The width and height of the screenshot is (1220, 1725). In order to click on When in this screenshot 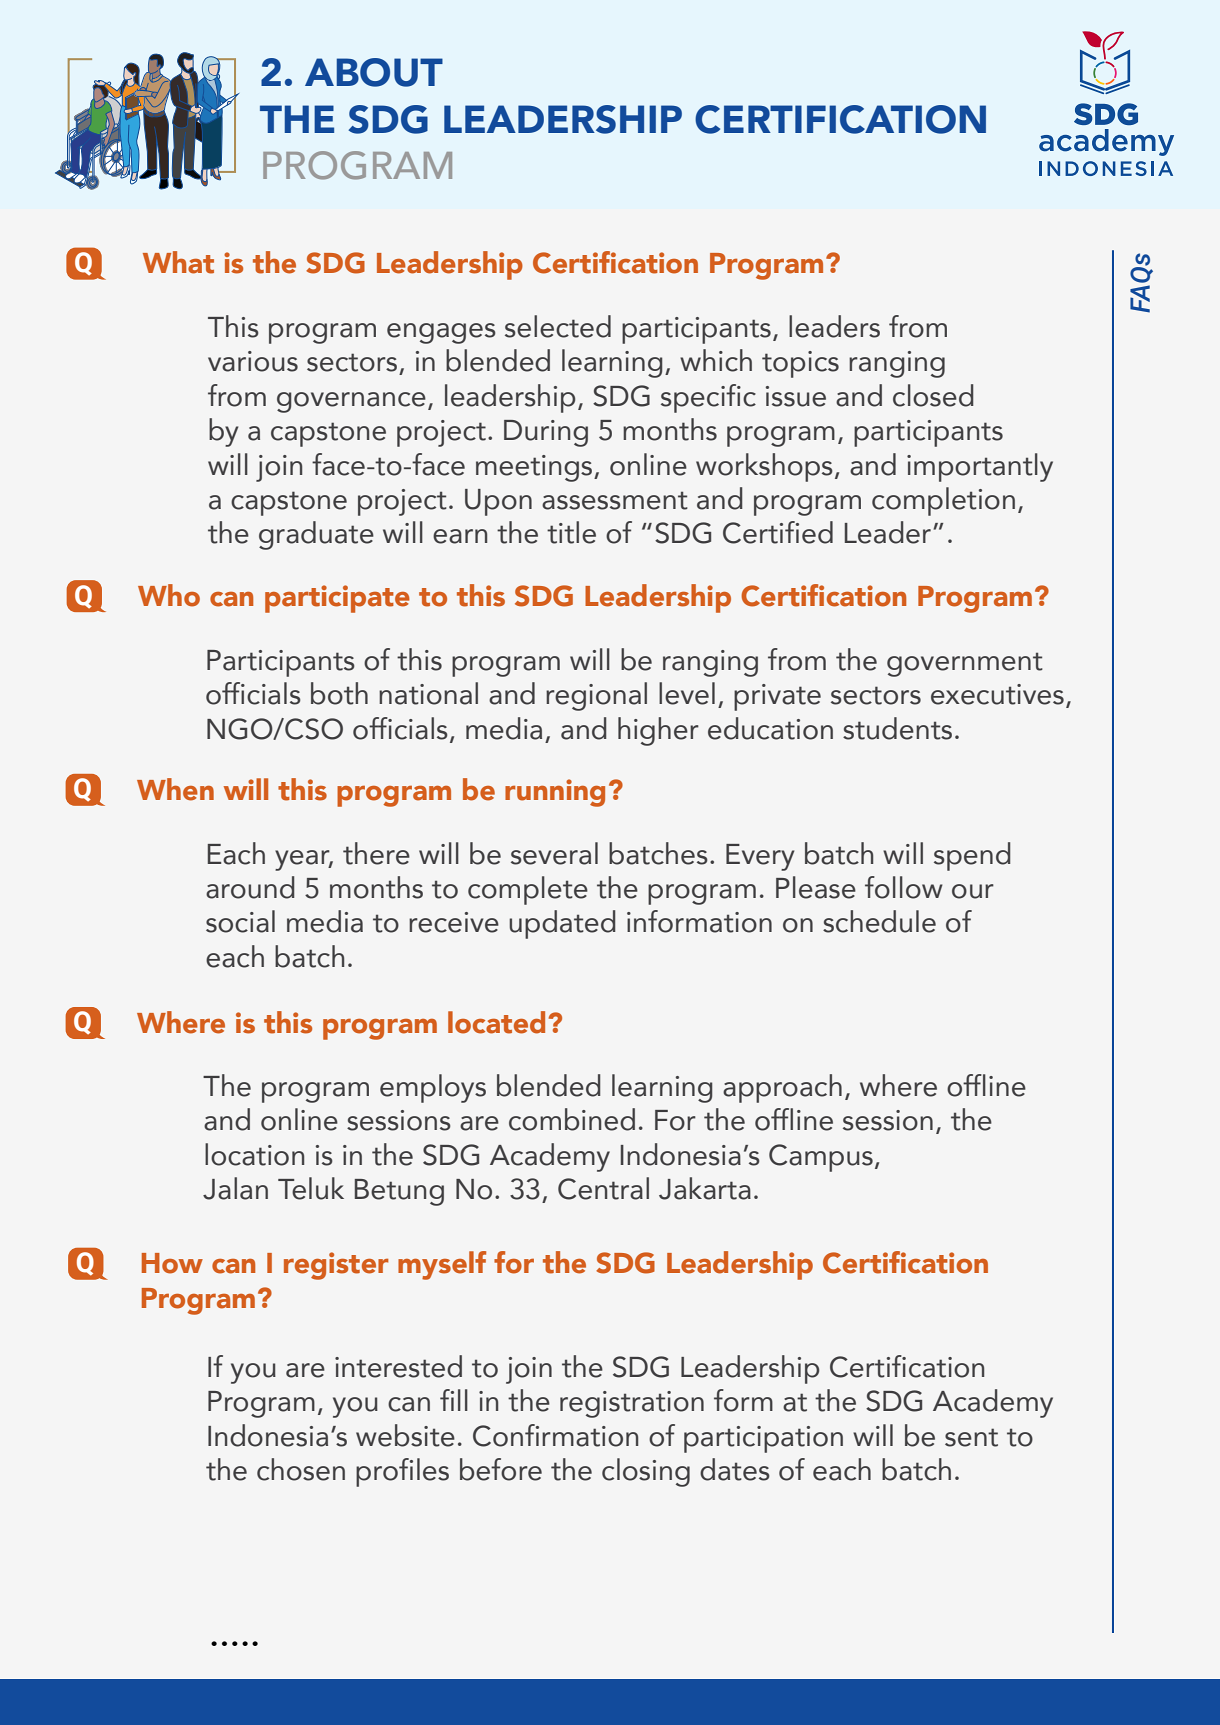, I will do `click(175, 789)`.
